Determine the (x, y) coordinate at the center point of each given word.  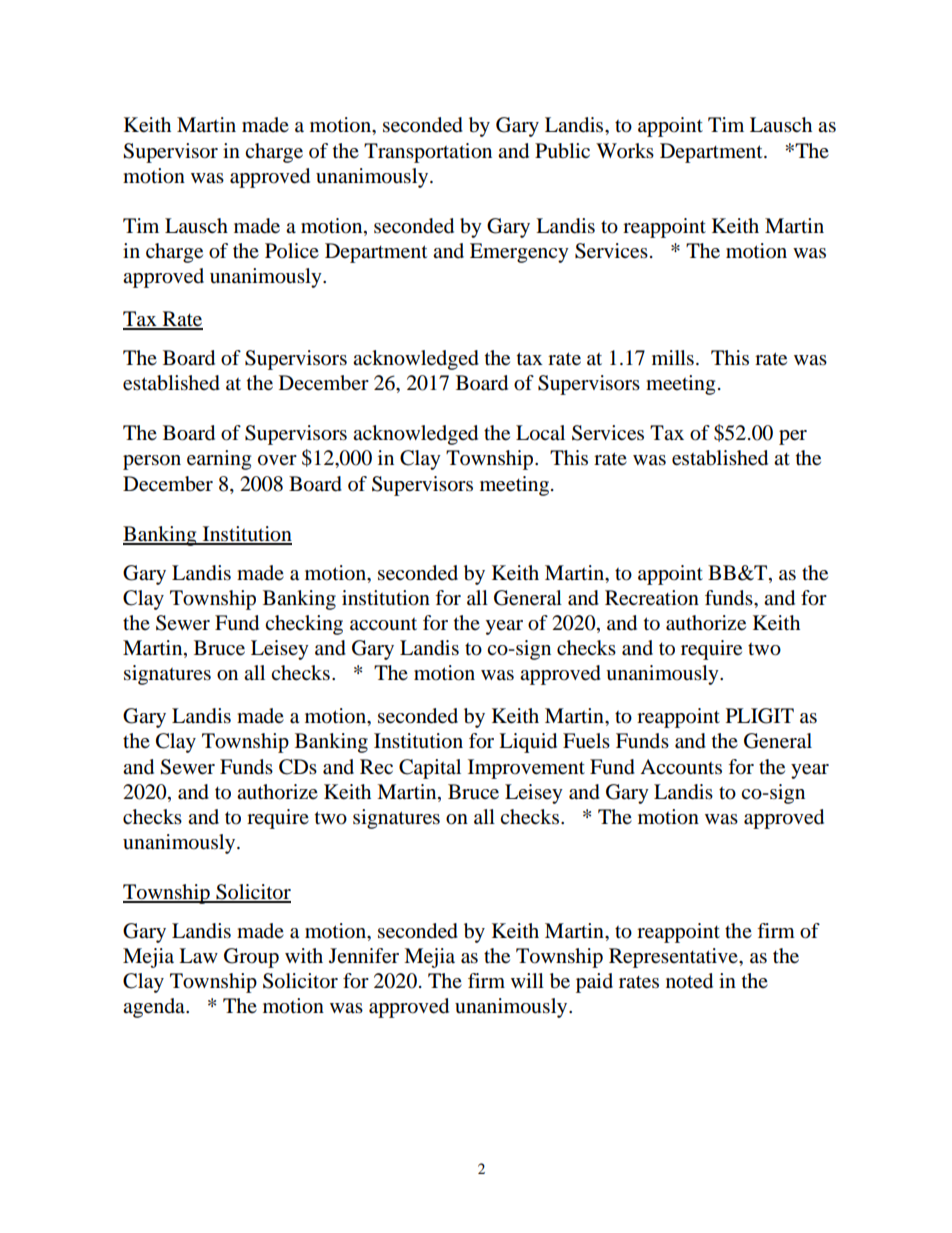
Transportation (428, 153)
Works (625, 151)
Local (540, 433)
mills (673, 358)
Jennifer (364, 956)
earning (219, 460)
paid (594, 983)
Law (198, 956)
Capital (430, 769)
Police (292, 251)
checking (304, 625)
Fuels (586, 741)
